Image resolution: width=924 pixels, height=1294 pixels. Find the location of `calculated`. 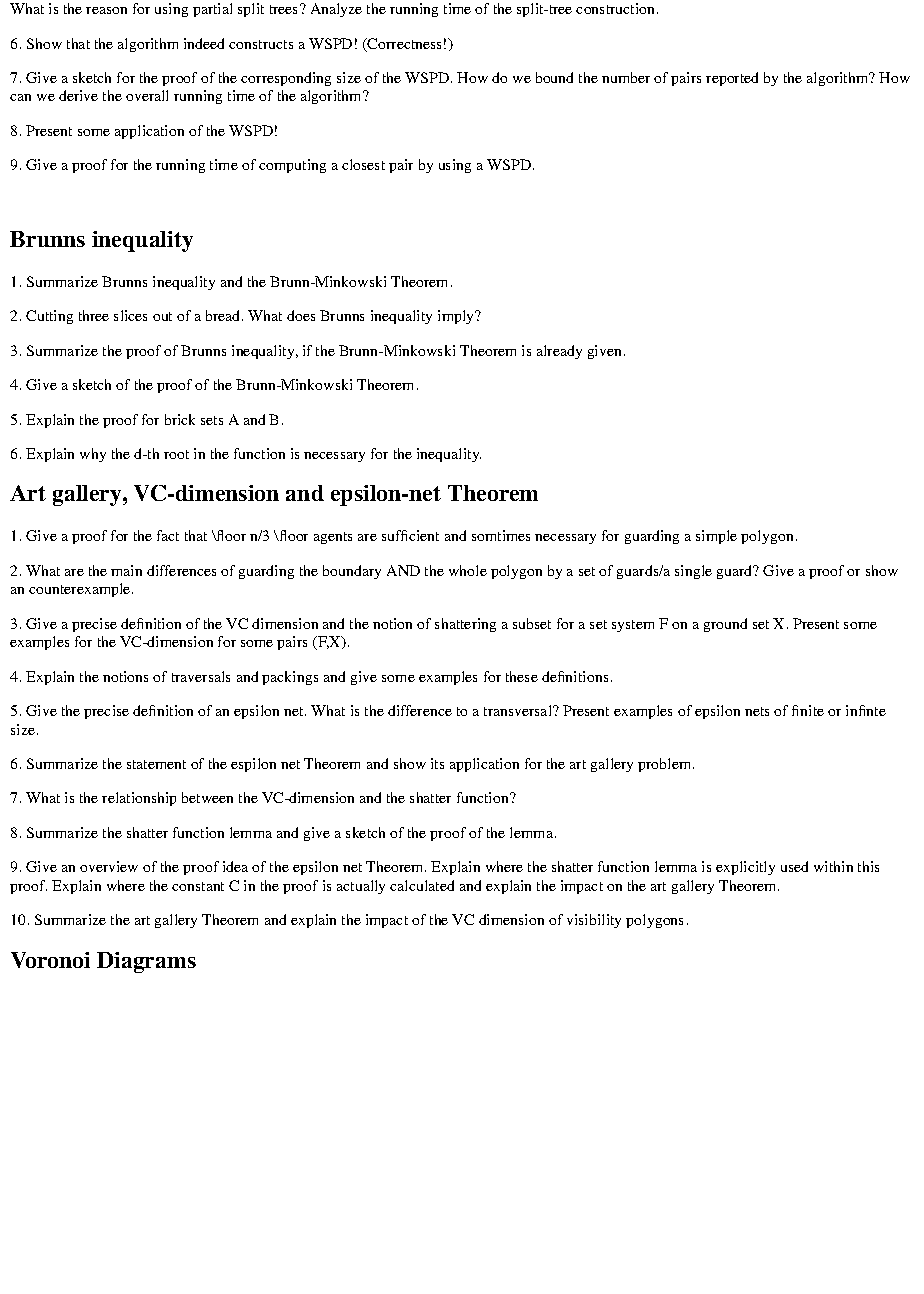

calculated is located at coordinates (422, 885).
